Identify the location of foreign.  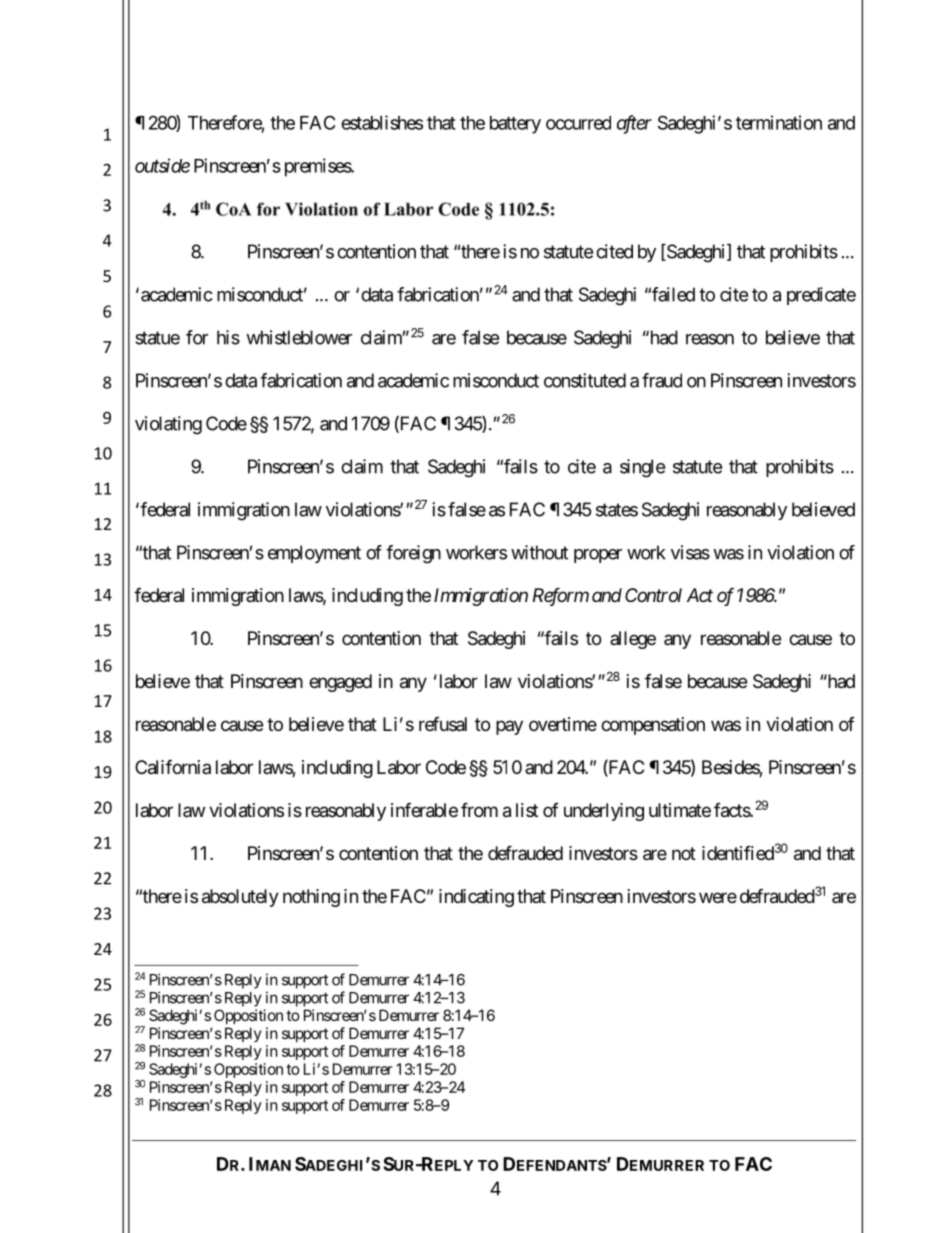
(413, 554).
